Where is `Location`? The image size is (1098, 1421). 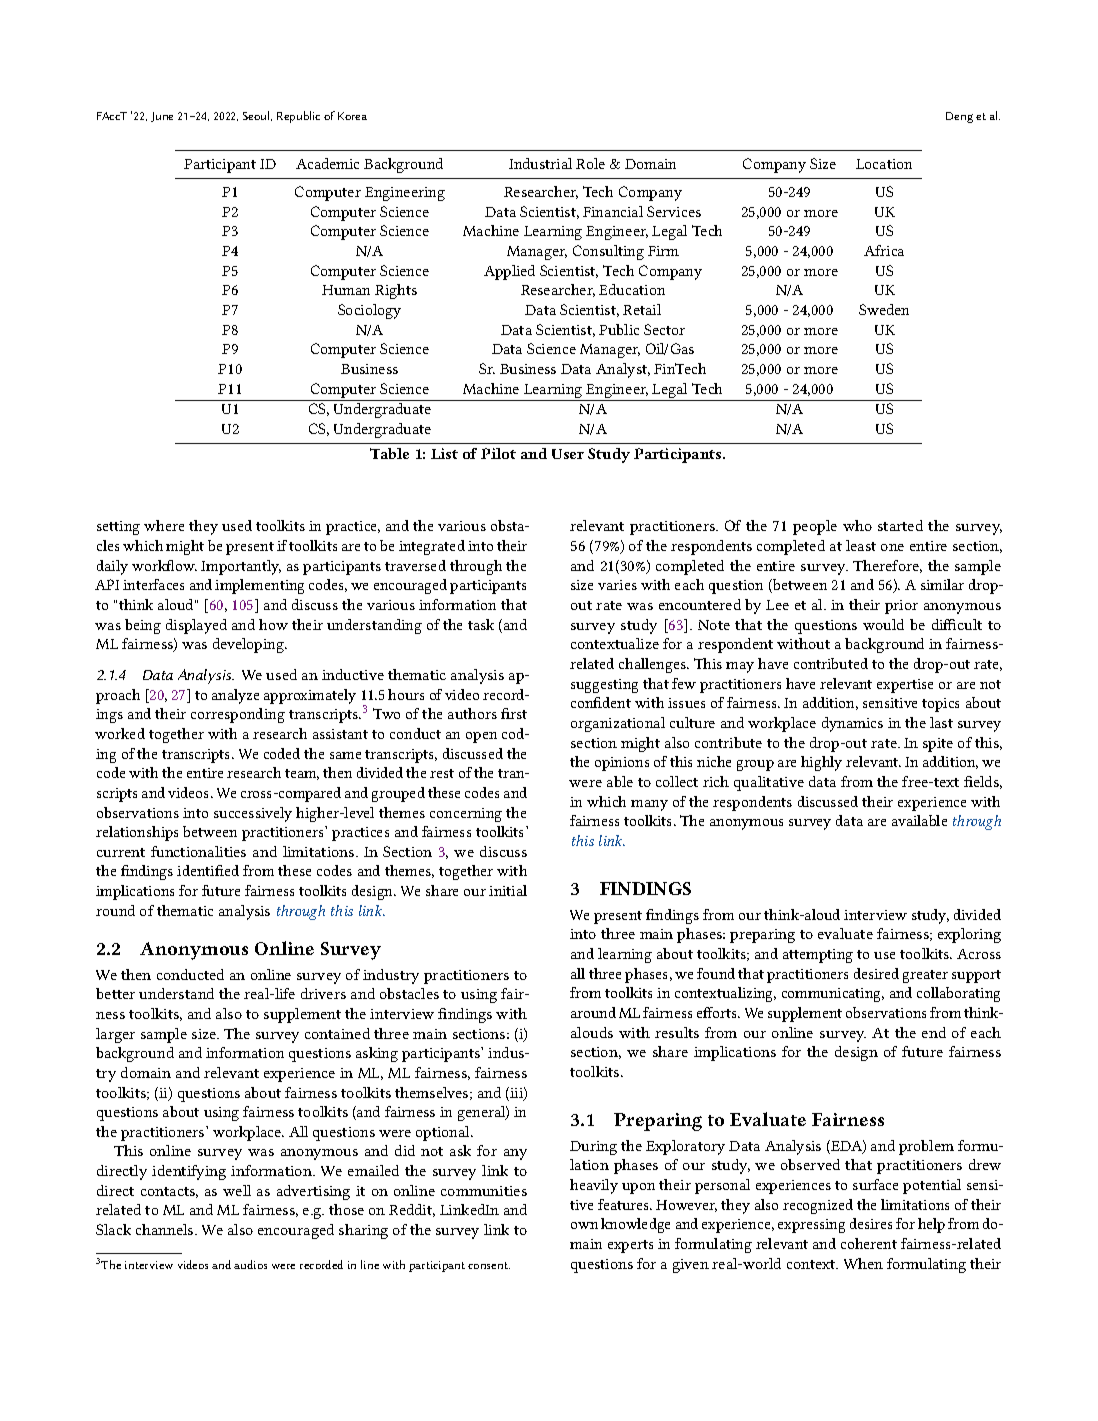
Location is located at coordinates (884, 164).
